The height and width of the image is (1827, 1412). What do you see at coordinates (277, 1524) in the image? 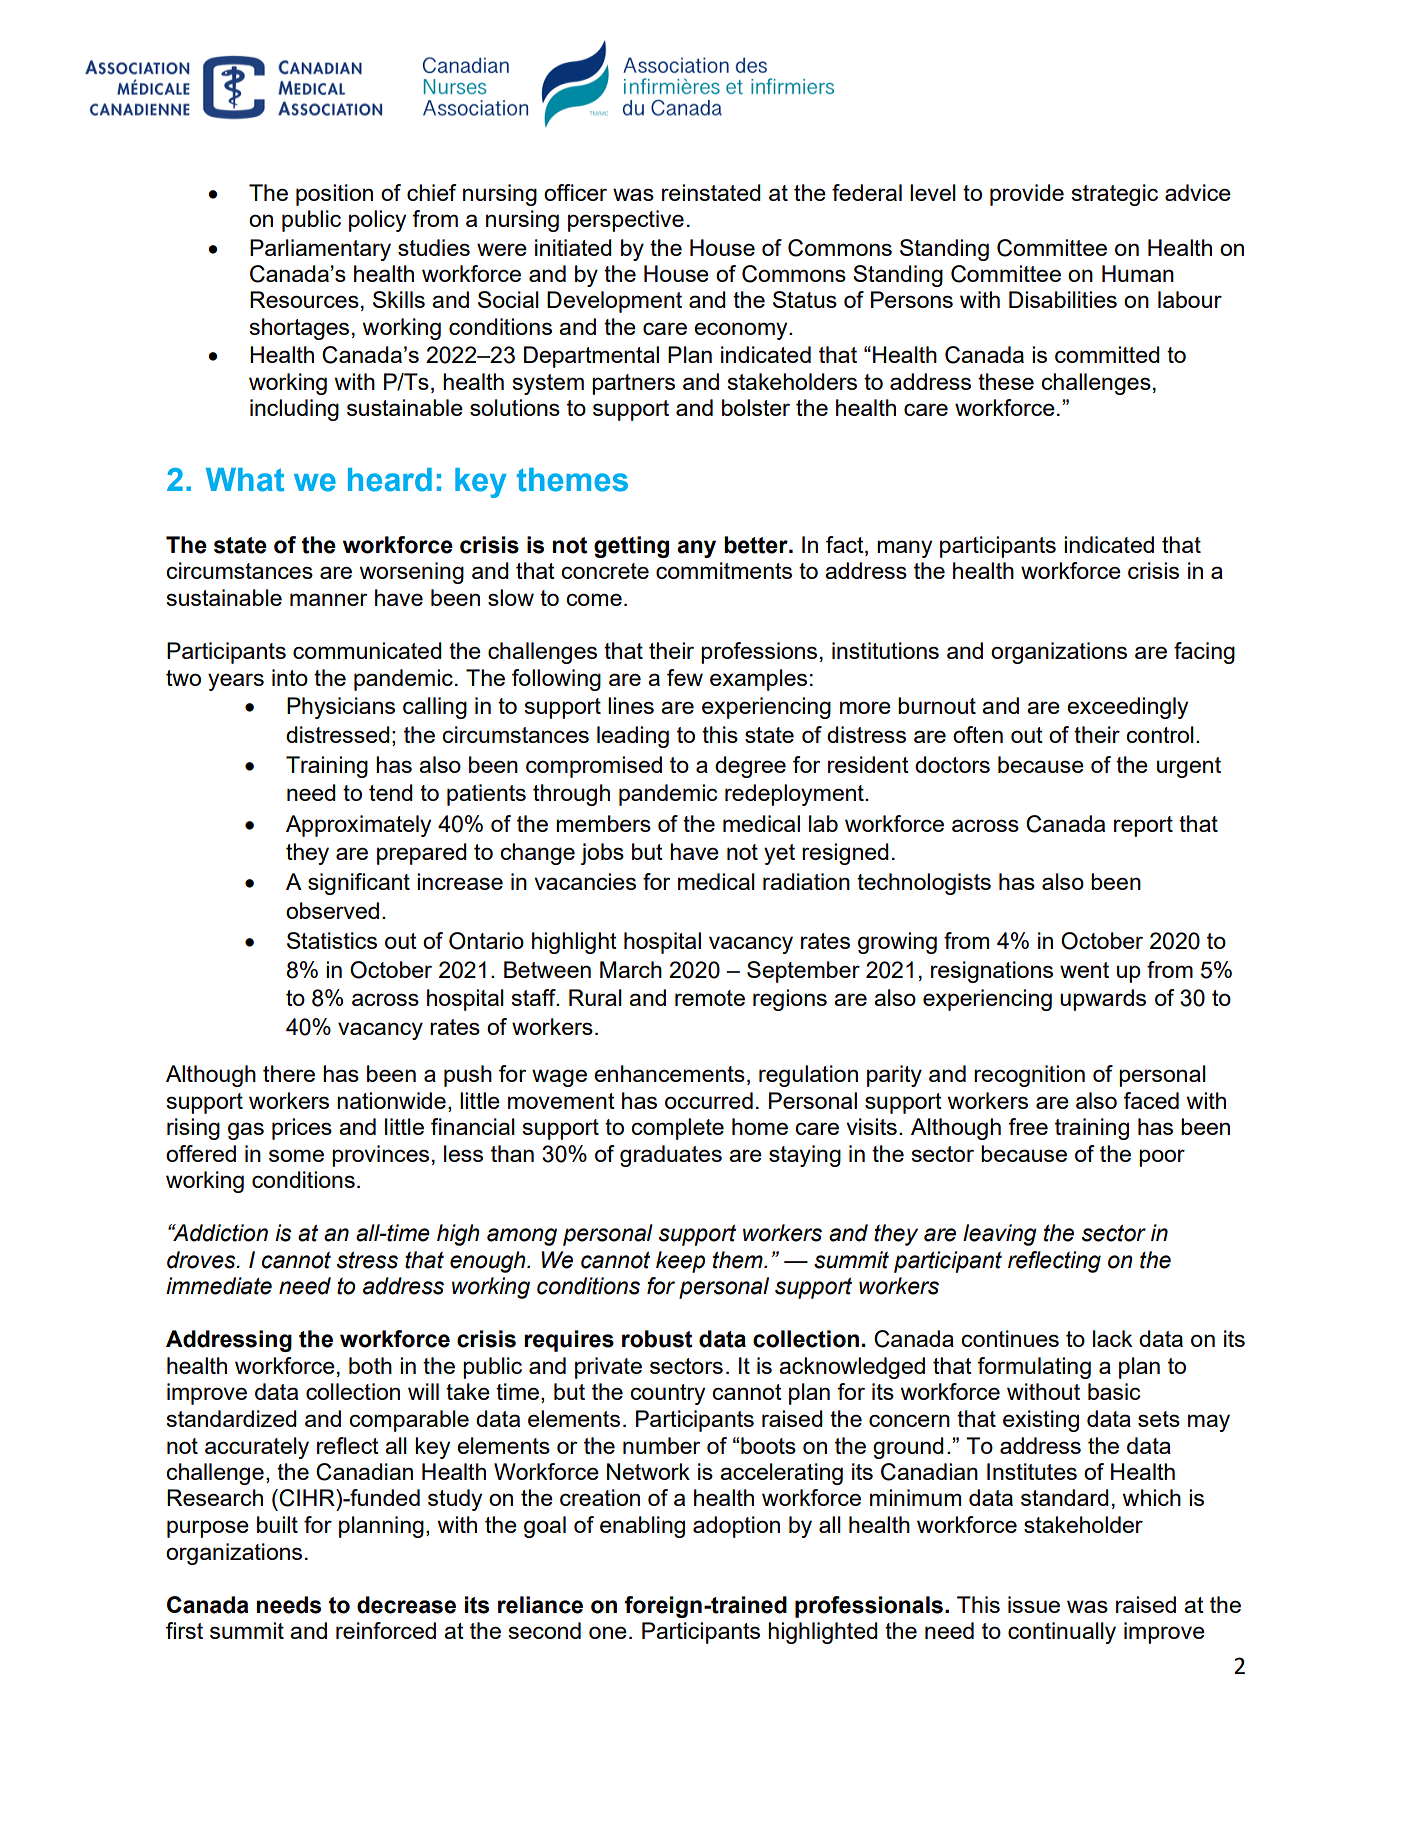
I see `built` at bounding box center [277, 1524].
